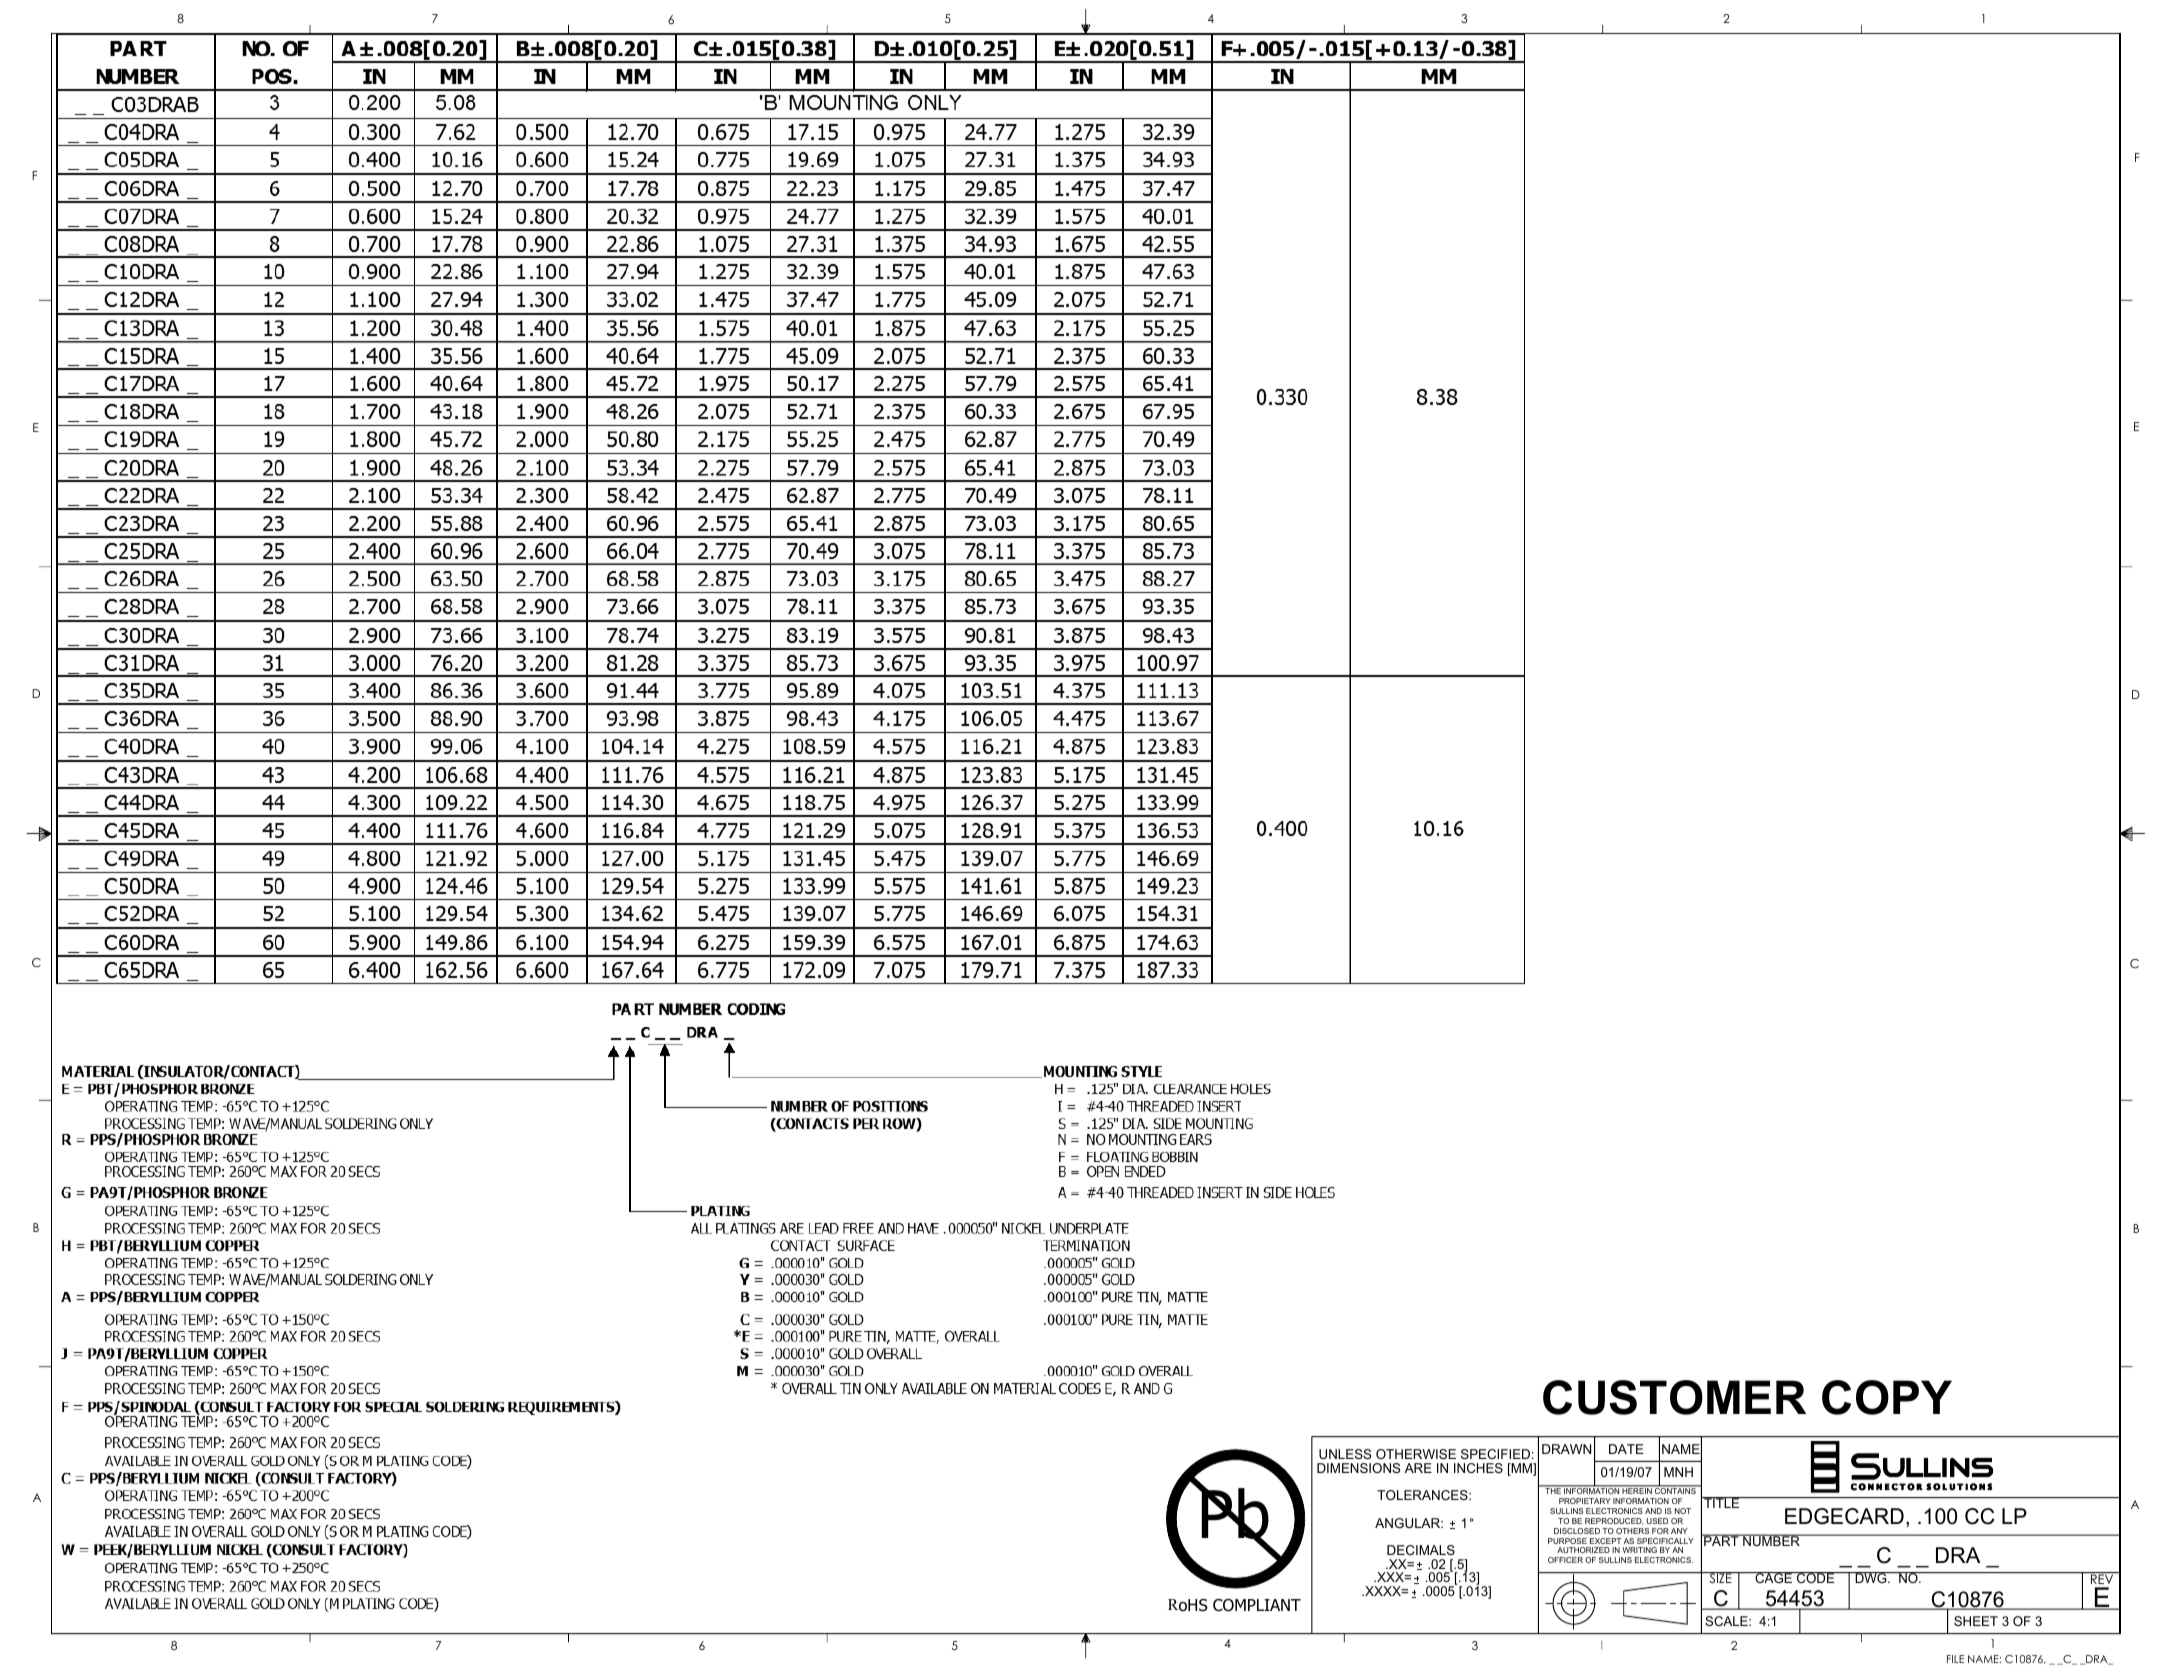  What do you see at coordinates (1722, 1502) in the page?
I see `TITLE` at bounding box center [1722, 1502].
